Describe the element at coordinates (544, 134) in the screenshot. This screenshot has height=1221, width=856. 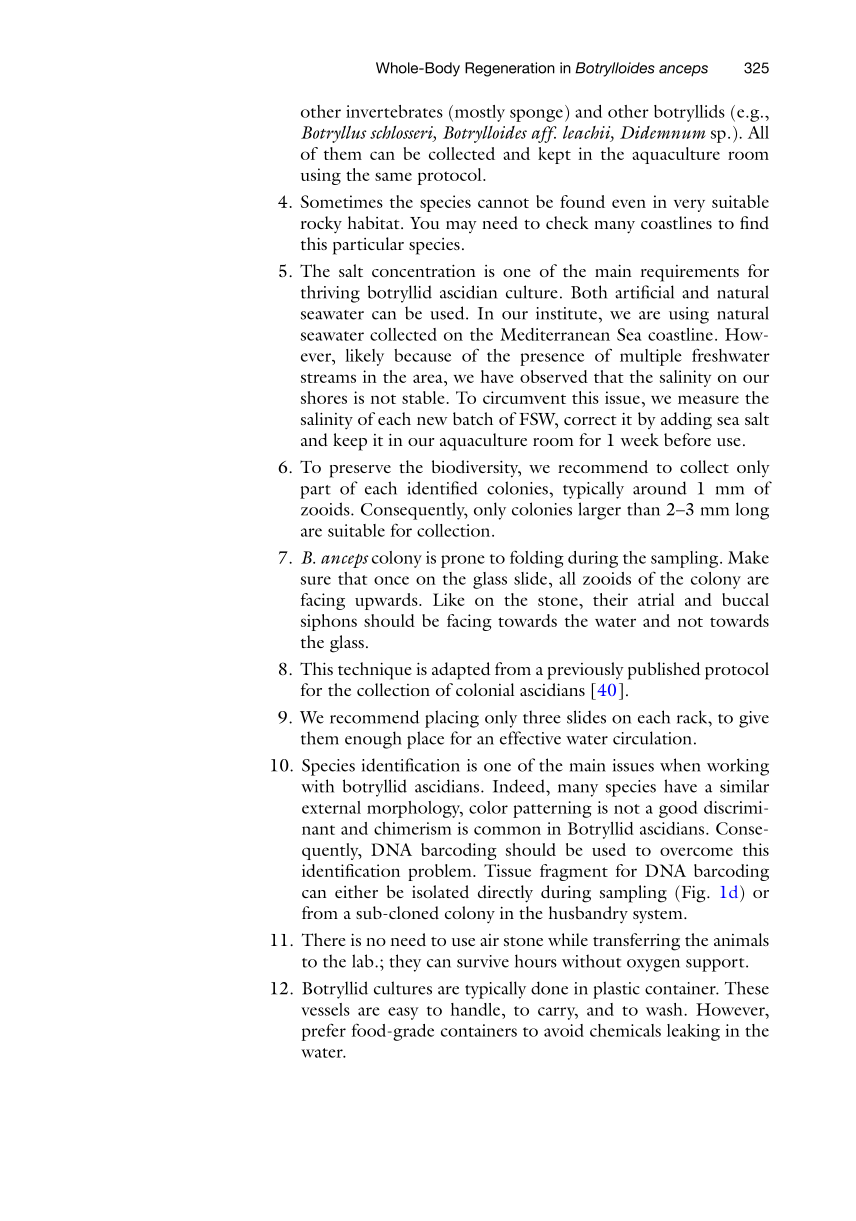
I see `aff` at that location.
